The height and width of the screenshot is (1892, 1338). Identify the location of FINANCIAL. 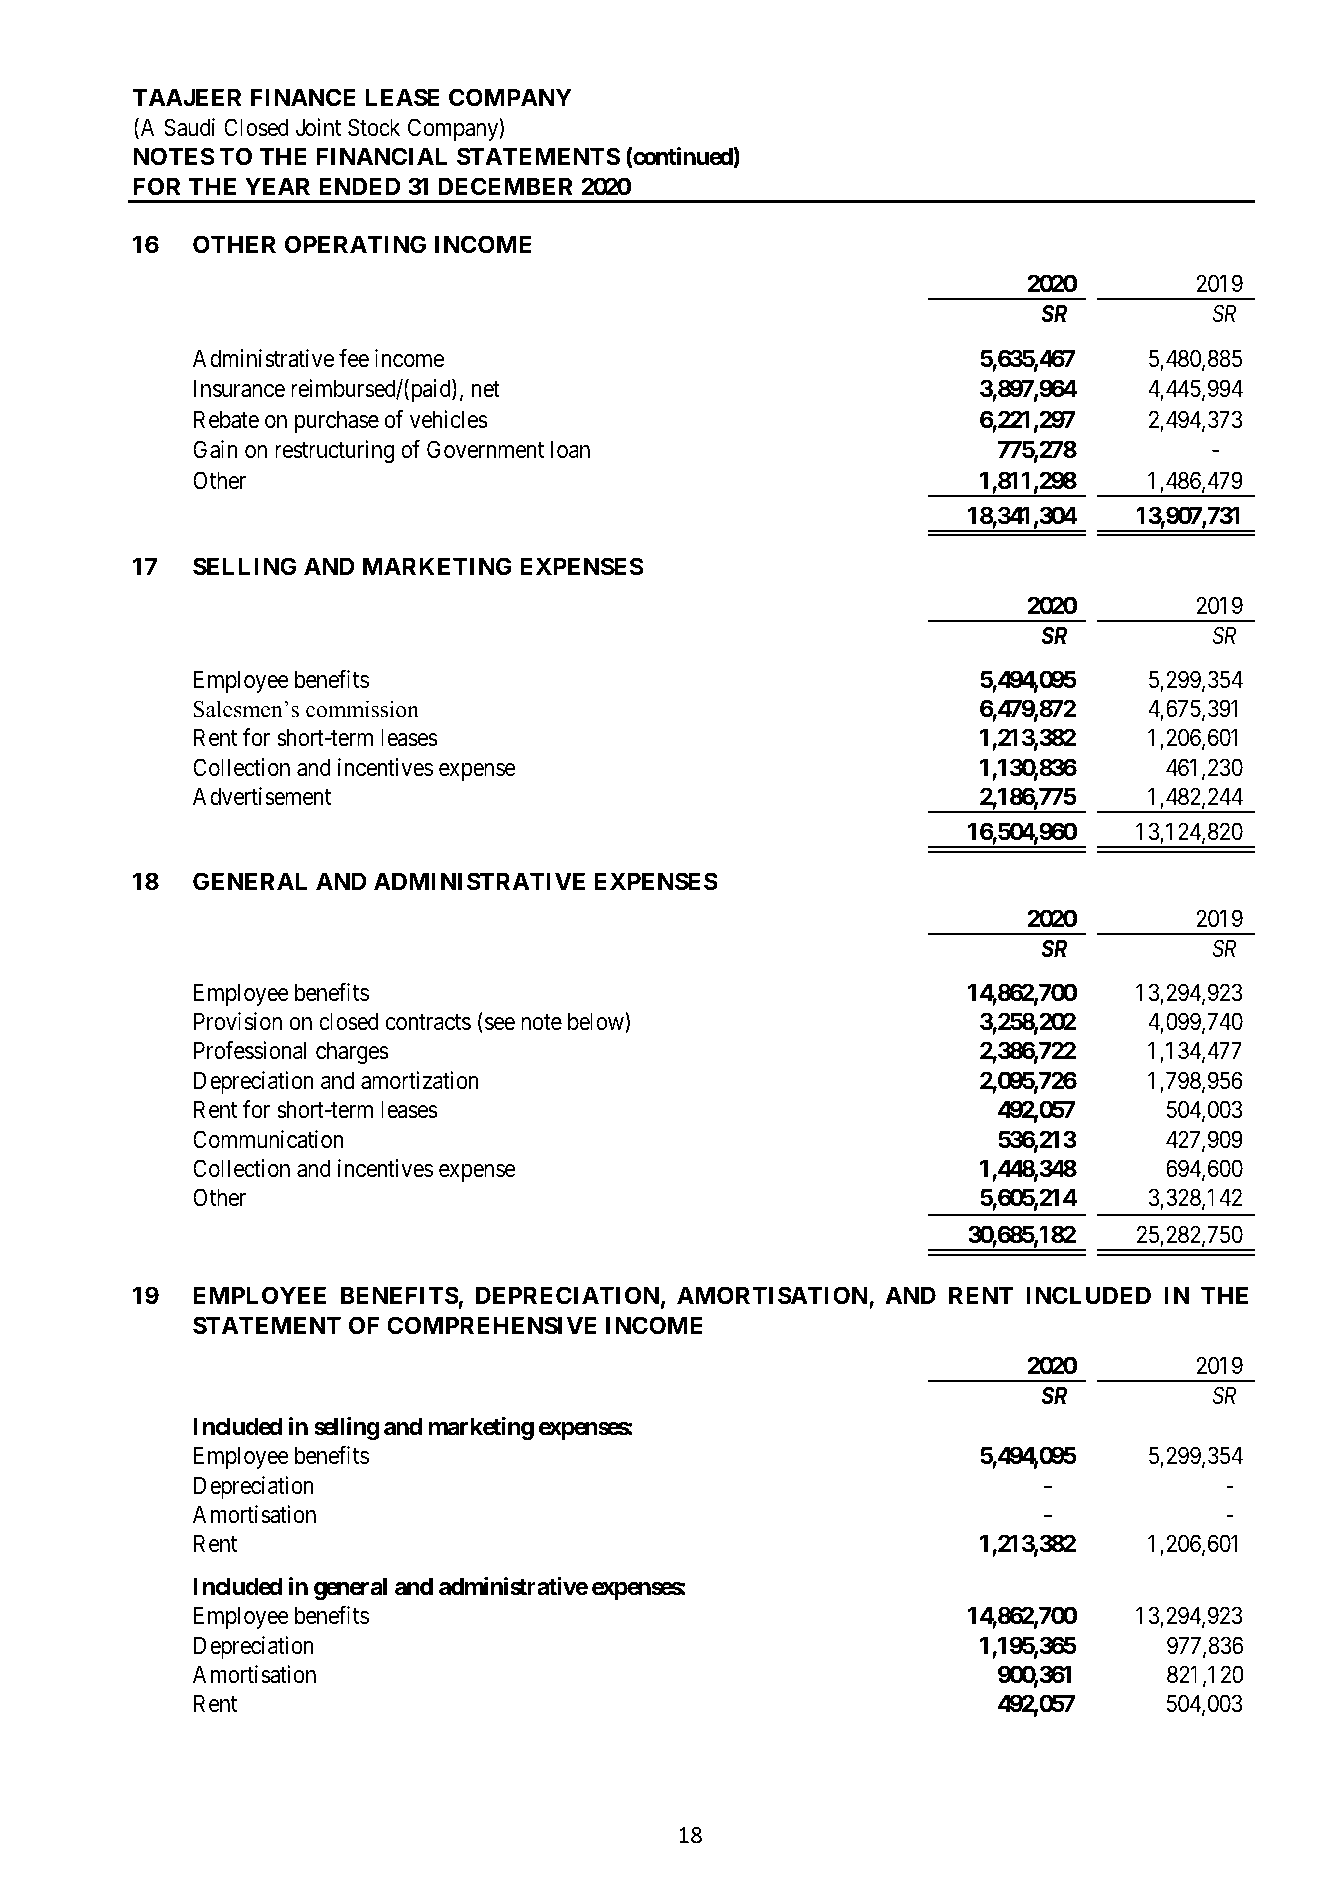
(381, 156).
